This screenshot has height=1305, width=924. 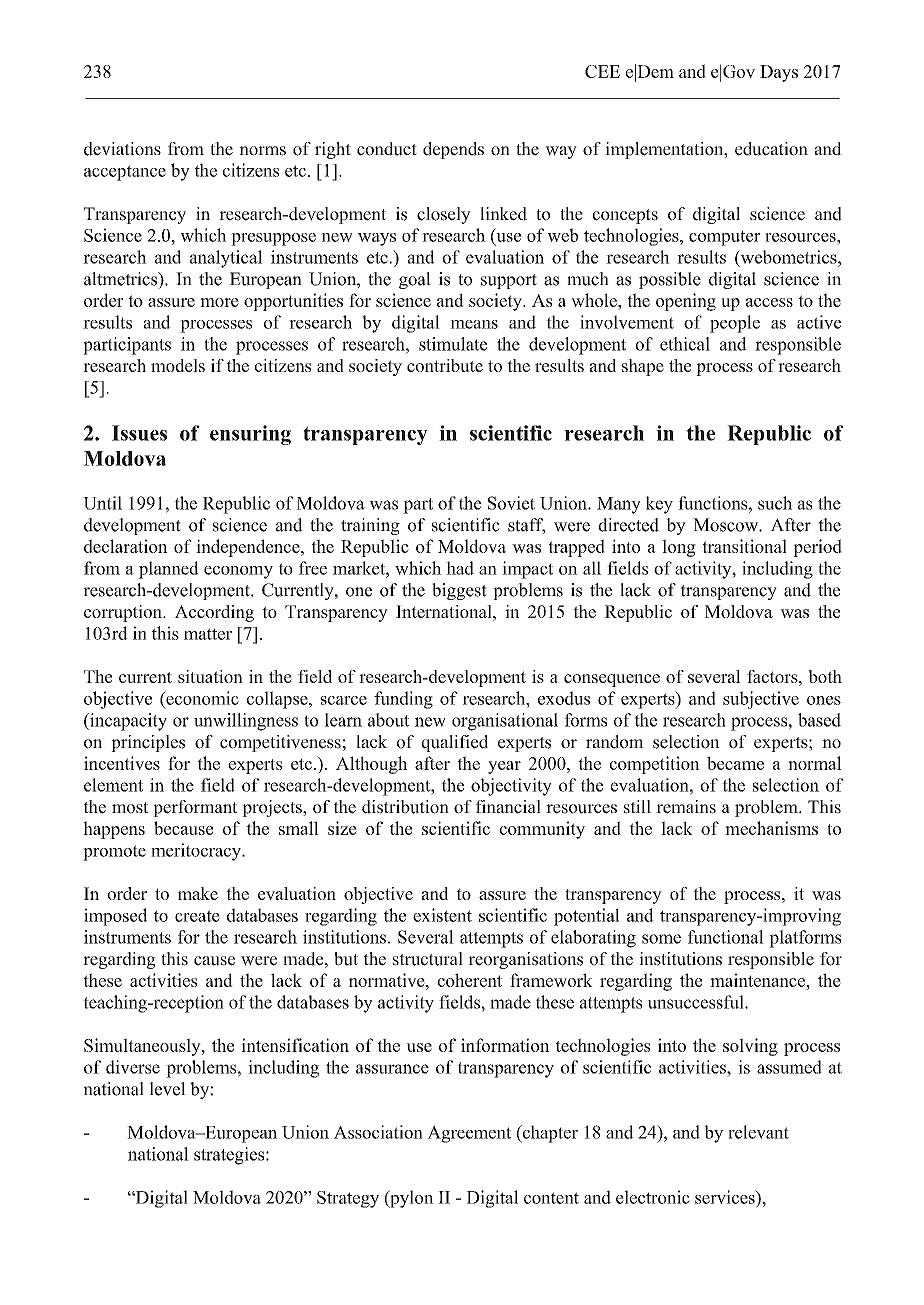 I want to click on deviations, so click(x=122, y=149).
